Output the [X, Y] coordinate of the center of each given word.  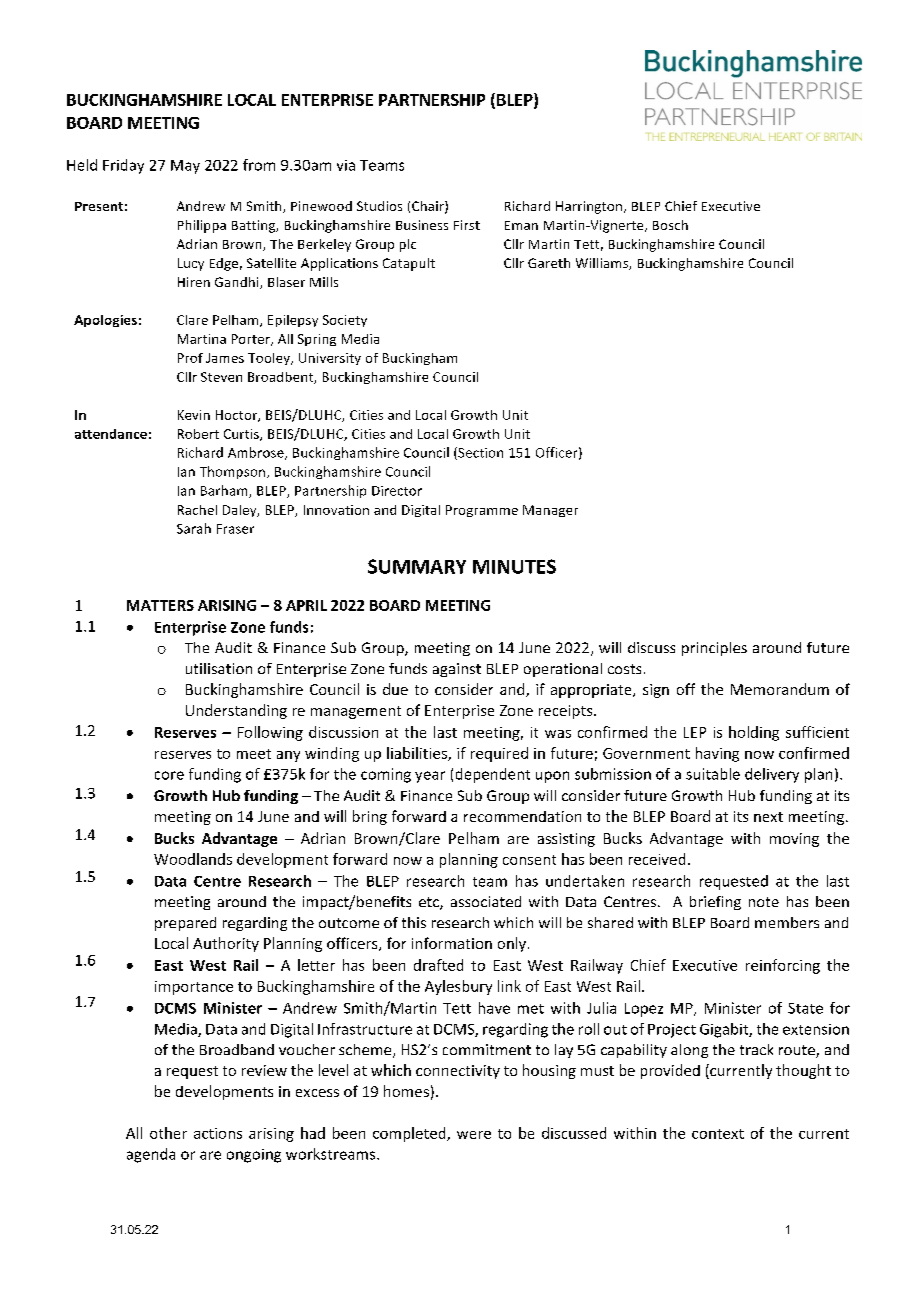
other [168, 1133]
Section [479, 453]
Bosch [670, 225]
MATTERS [160, 605]
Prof [190, 358]
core [169, 775]
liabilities [418, 754]
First [467, 225]
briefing [715, 903]
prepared [185, 924]
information [452, 943]
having [717, 754]
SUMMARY [417, 566]
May [185, 167]
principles [714, 649]
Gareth [549, 263]
